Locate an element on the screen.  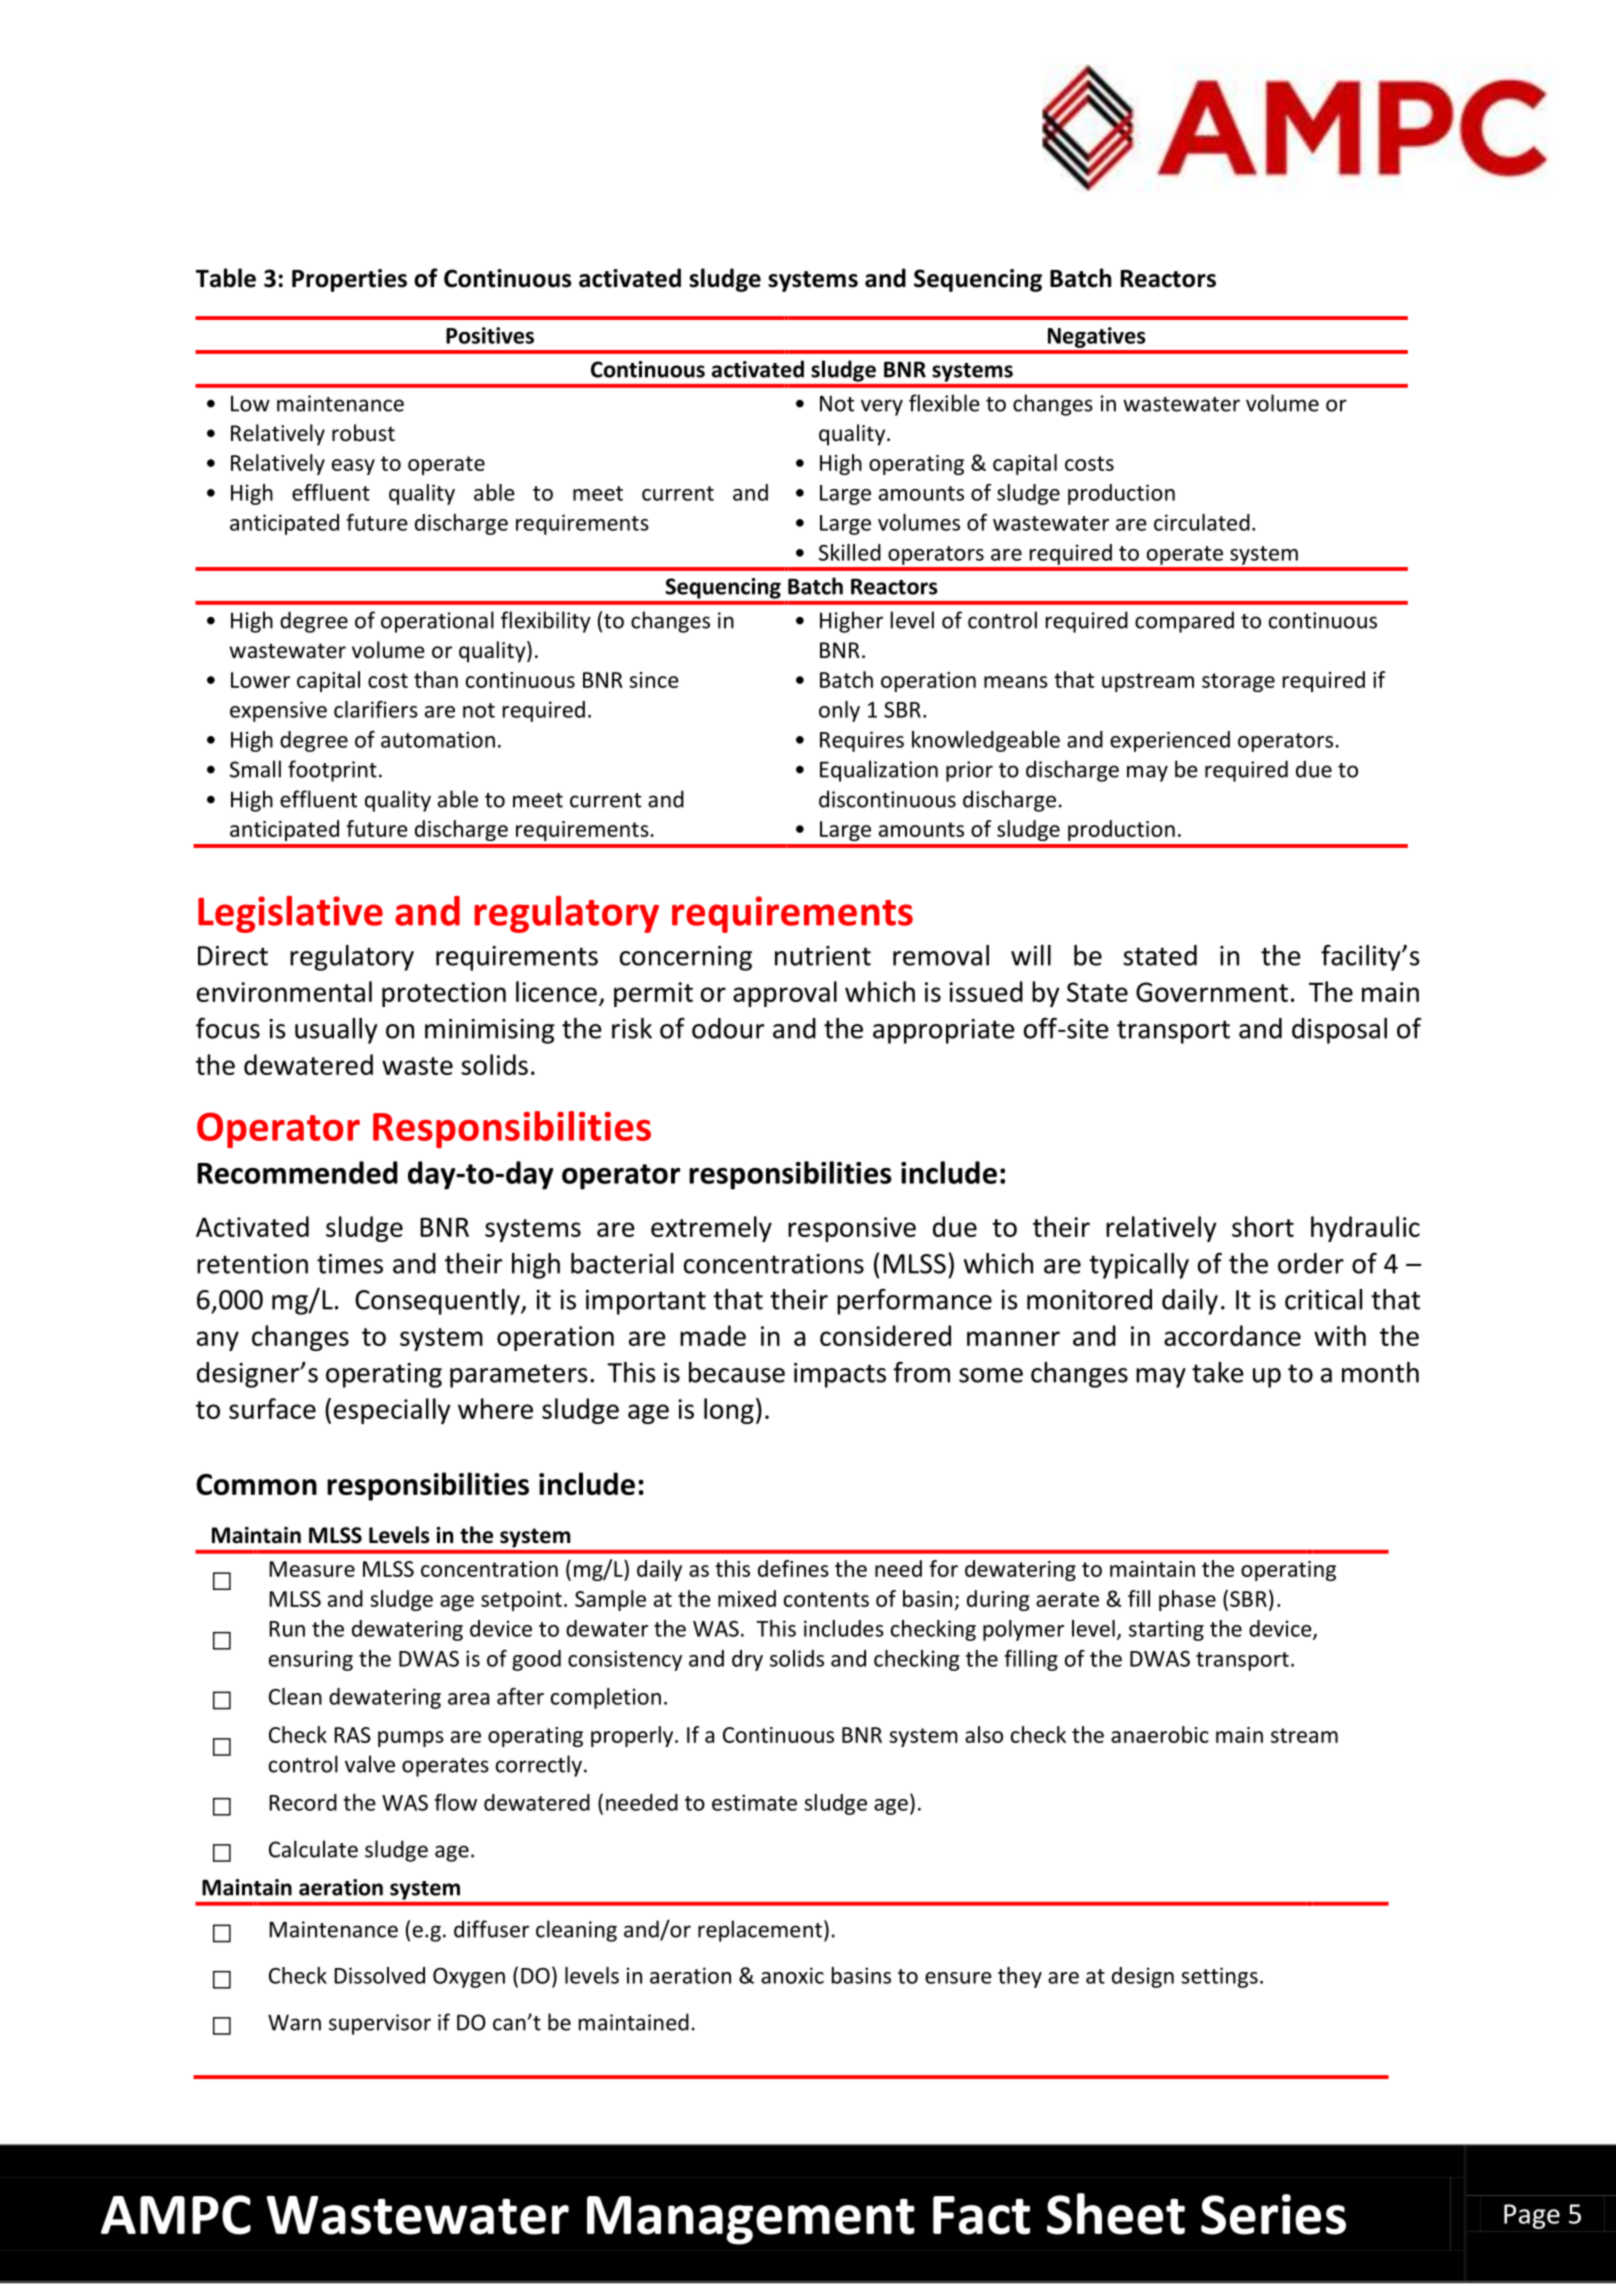
protection is located at coordinates (444, 994).
